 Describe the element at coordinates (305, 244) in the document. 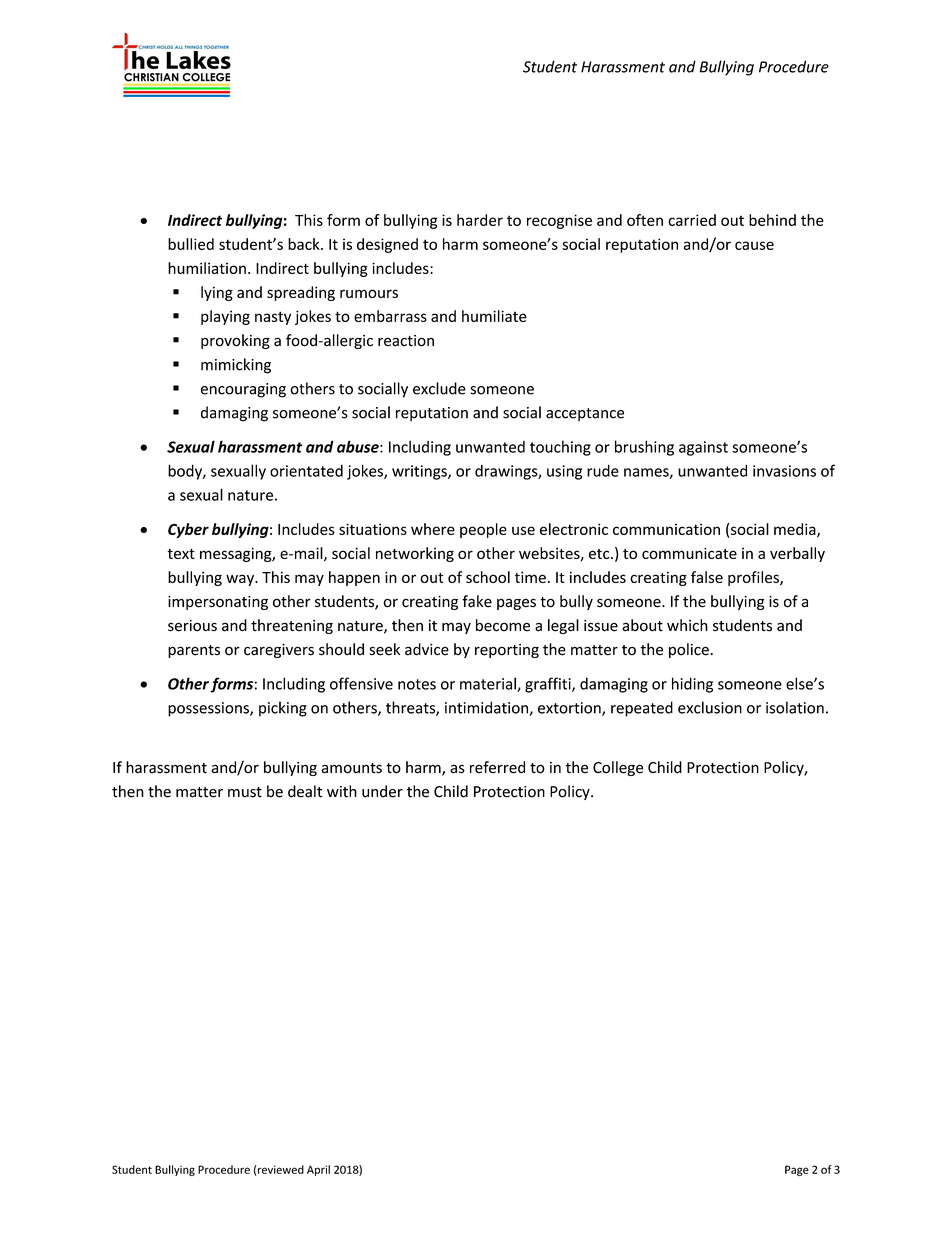

I see `back` at that location.
